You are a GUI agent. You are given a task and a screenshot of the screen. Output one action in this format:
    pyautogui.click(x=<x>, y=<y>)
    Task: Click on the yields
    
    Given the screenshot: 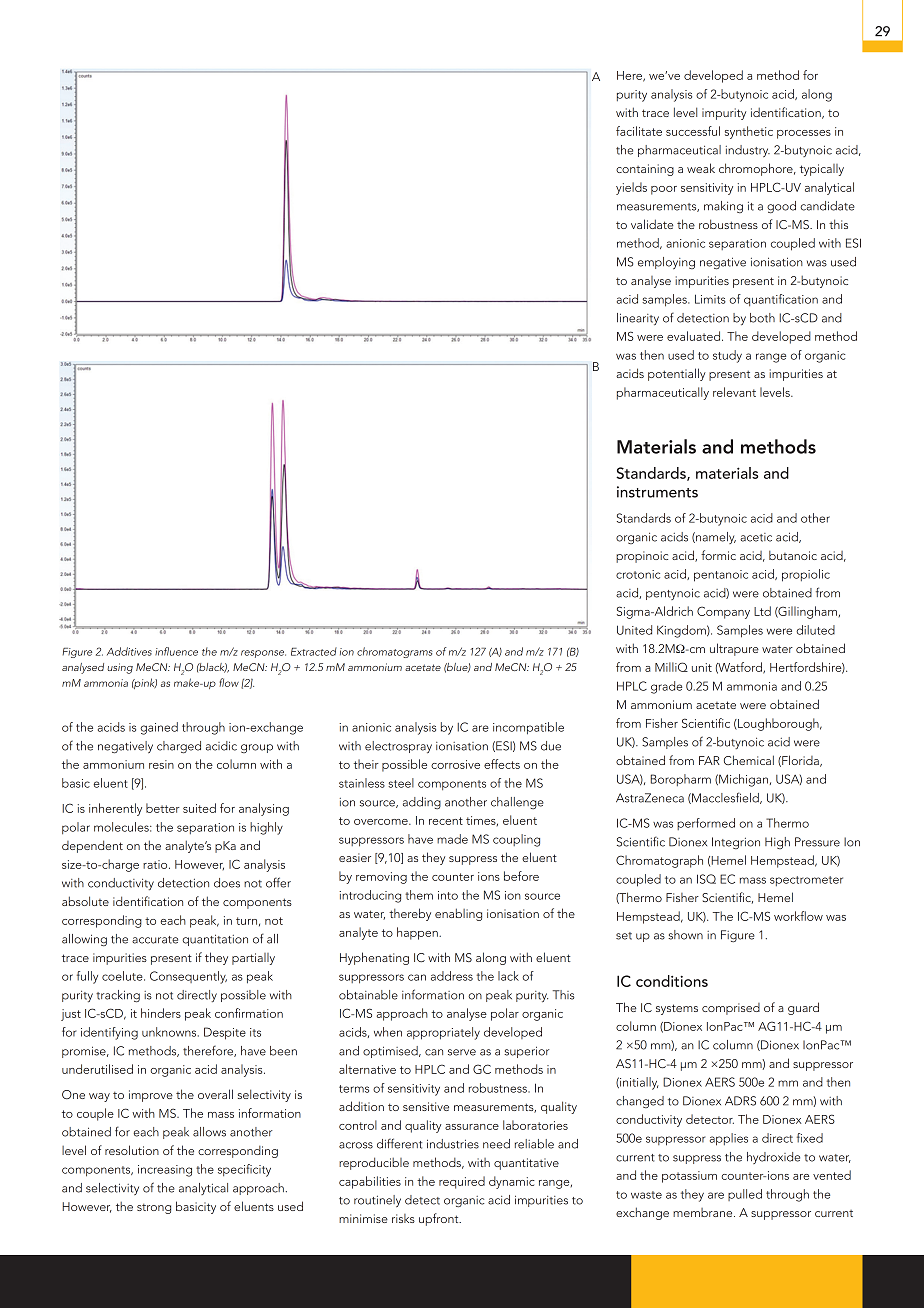 What is the action you would take?
    pyautogui.click(x=631, y=188)
